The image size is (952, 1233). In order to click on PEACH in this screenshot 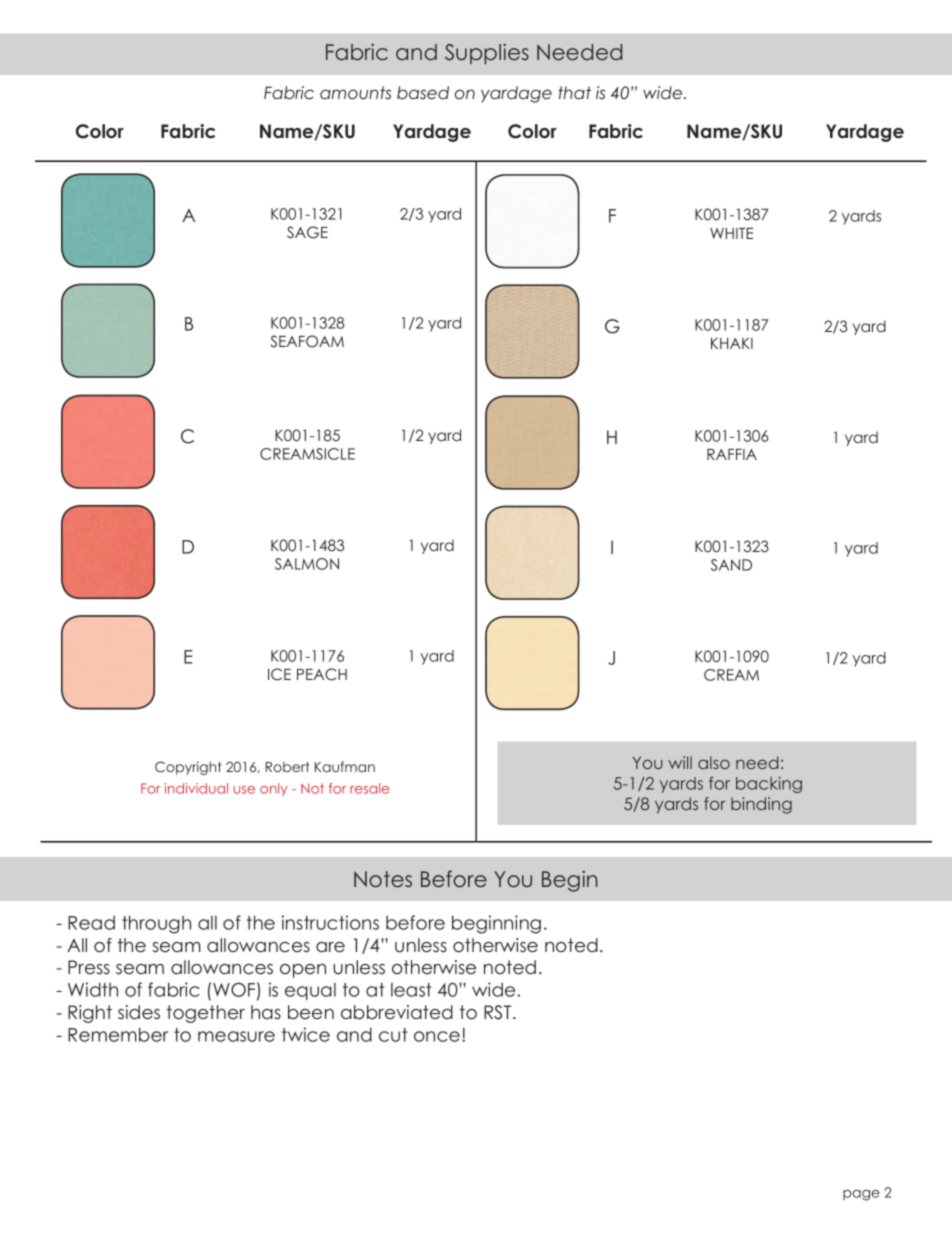, I will do `click(322, 674)`.
